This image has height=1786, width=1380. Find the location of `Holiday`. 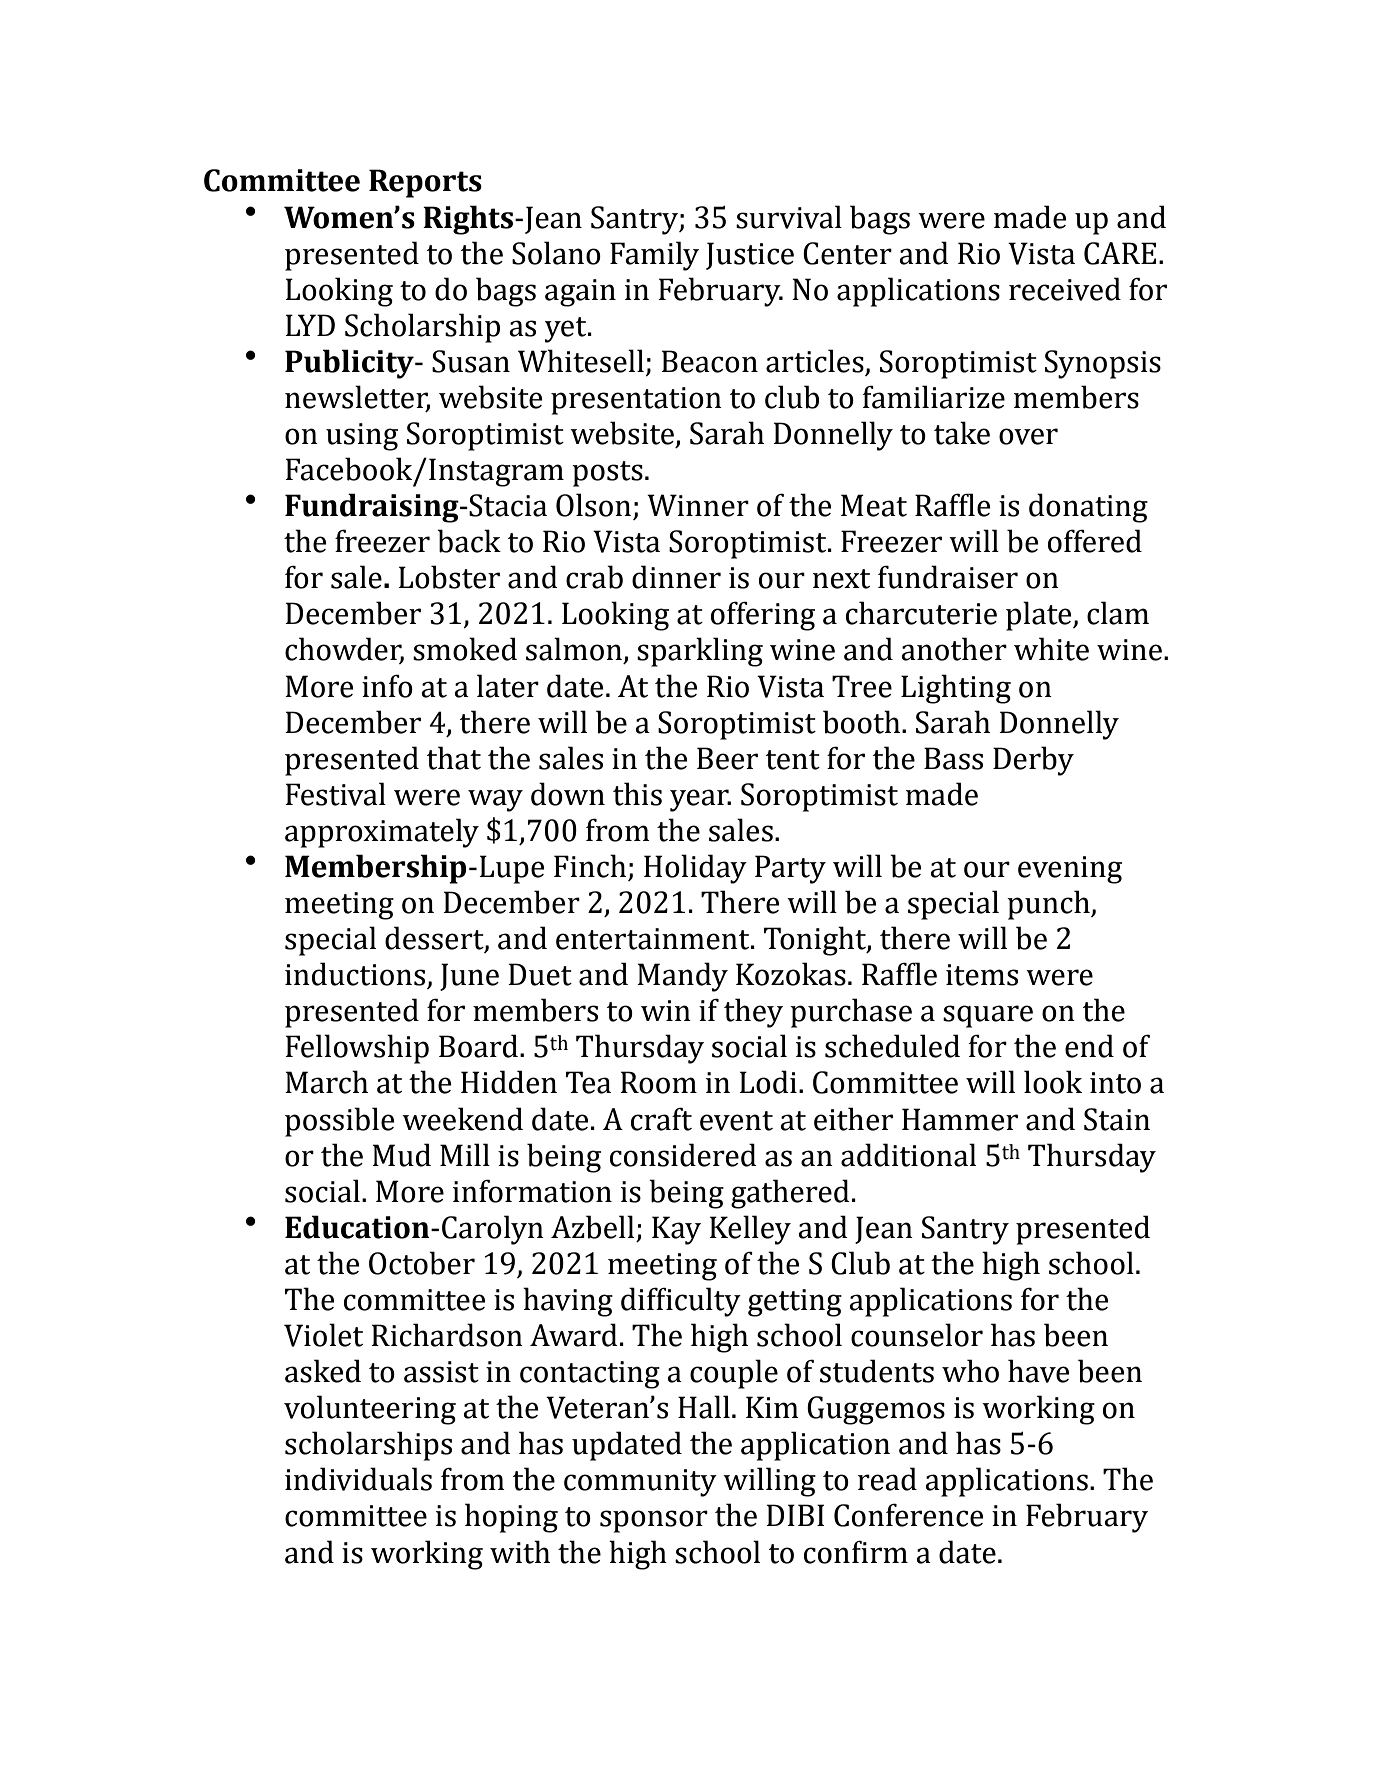

Holiday is located at coordinates (695, 869).
